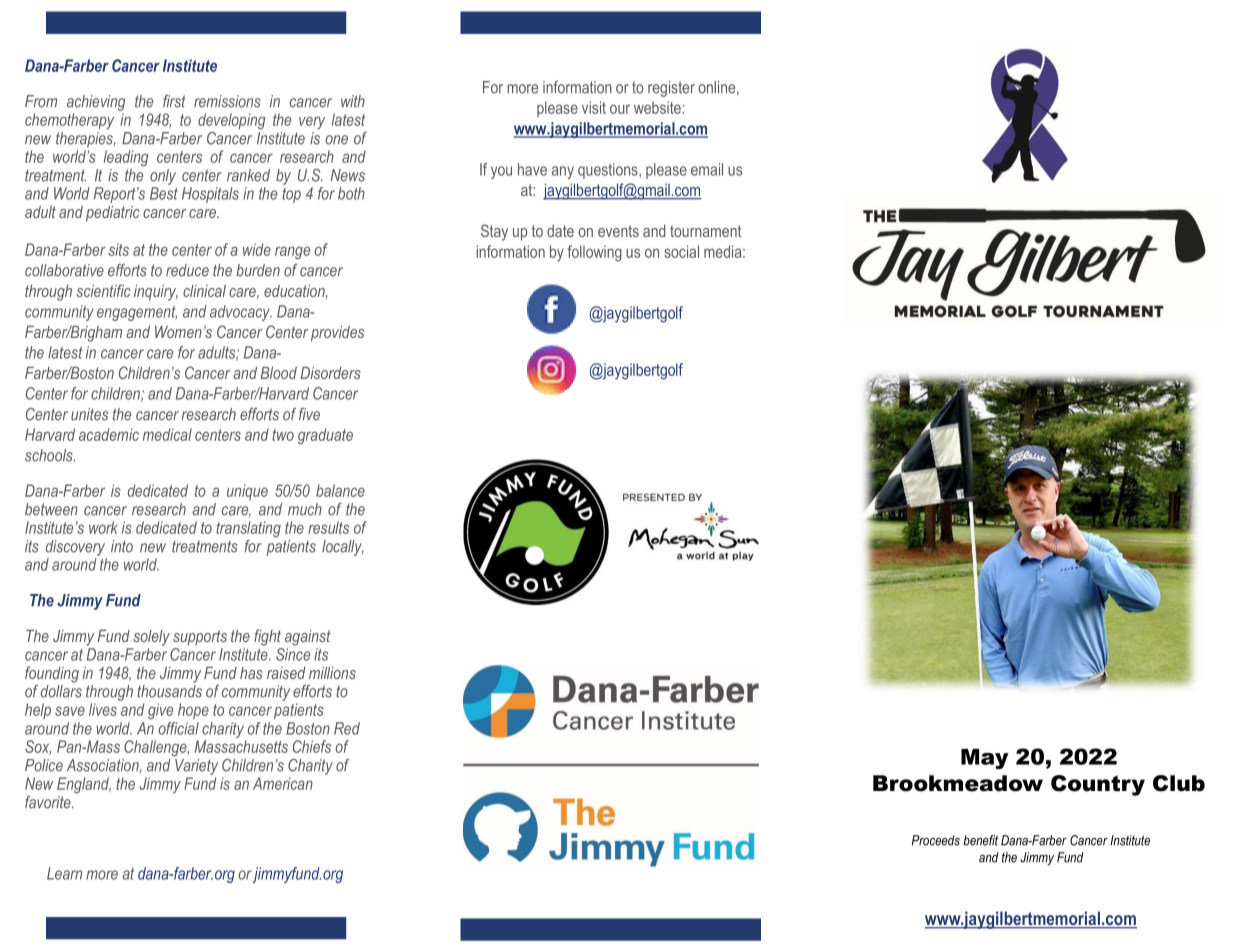  Describe the element at coordinates (332, 672) in the page. I see `millions` at that location.
